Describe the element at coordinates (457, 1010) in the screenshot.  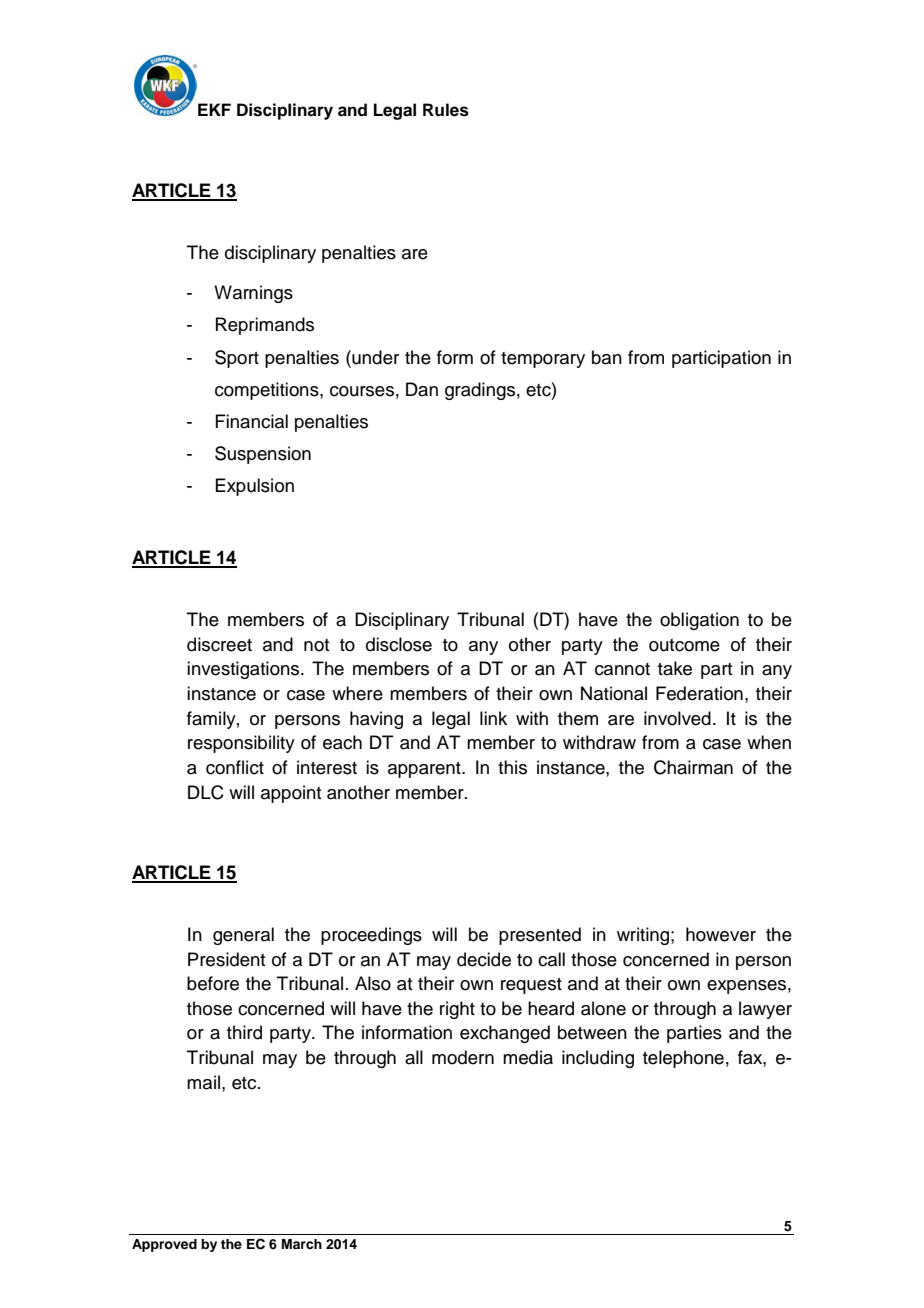
I see `right` at that location.
